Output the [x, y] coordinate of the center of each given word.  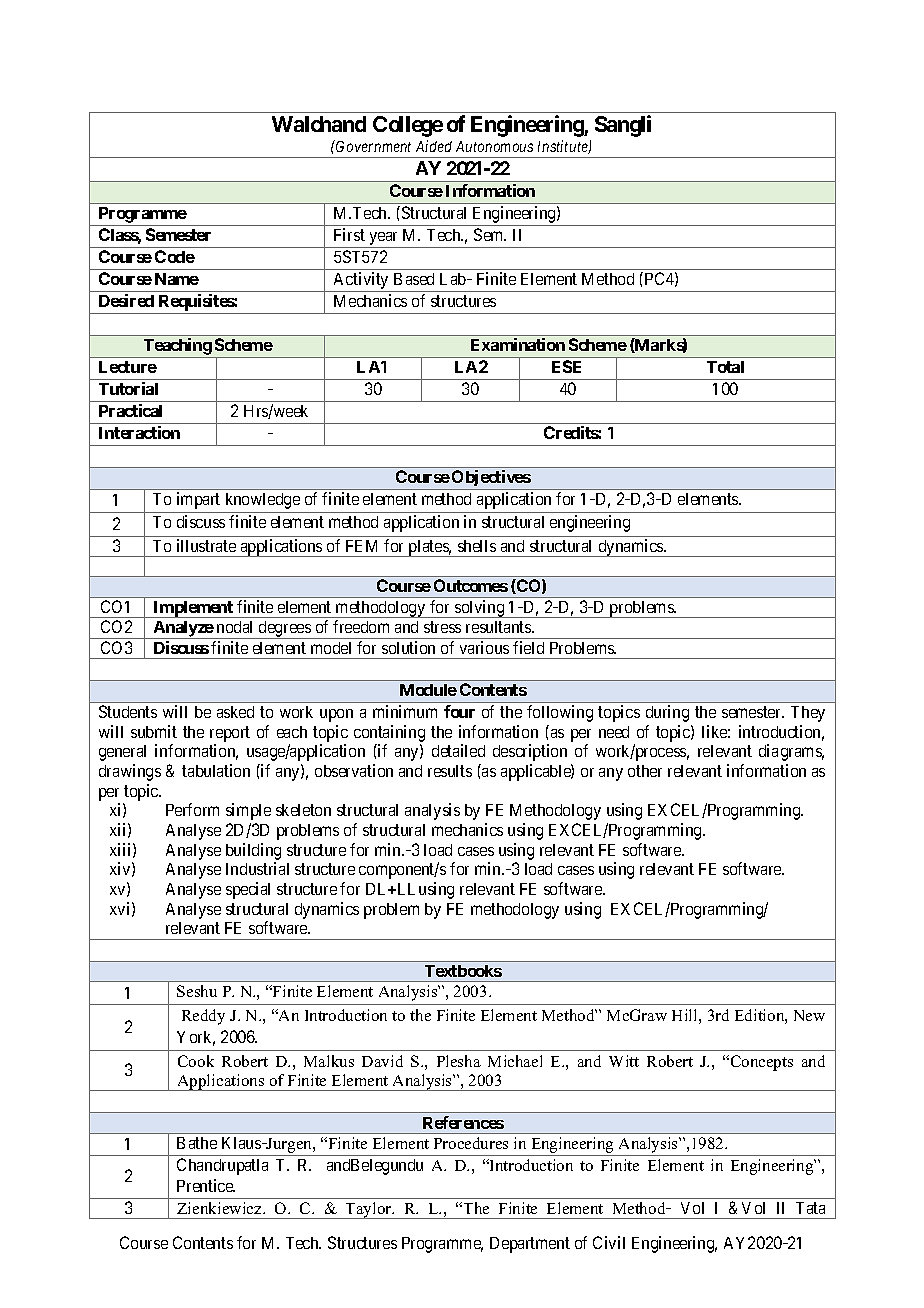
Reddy [203, 1017]
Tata [810, 1208]
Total [725, 367]
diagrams [791, 752]
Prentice [206, 1185]
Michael [515, 1061]
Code [175, 256]
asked [235, 712]
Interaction [139, 432]
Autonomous [494, 146]
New [809, 1015]
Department [530, 1245]
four [459, 711]
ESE [566, 366]
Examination [518, 344]
